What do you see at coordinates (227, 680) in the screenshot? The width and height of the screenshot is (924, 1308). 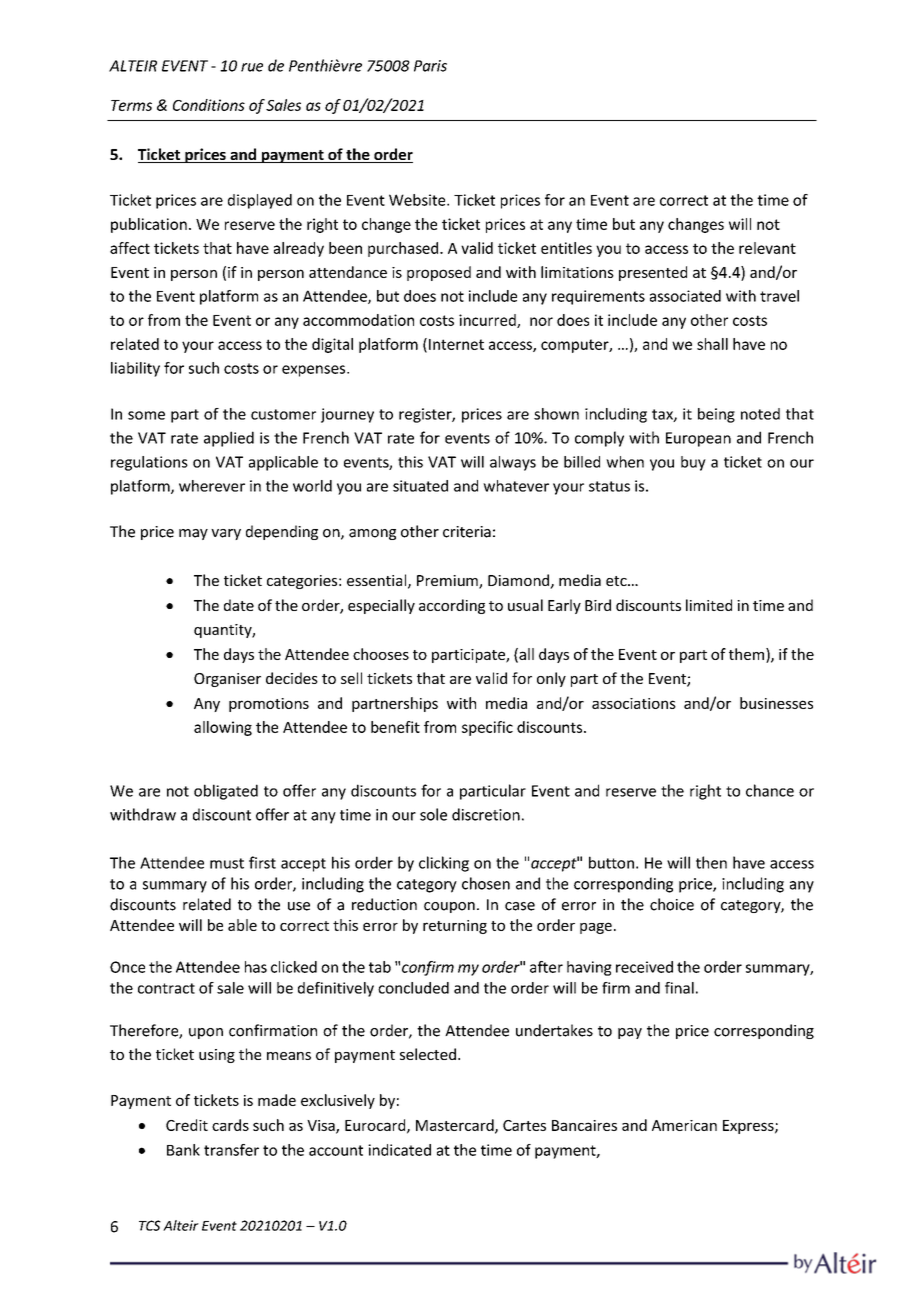 I see `Organiser` at bounding box center [227, 680].
